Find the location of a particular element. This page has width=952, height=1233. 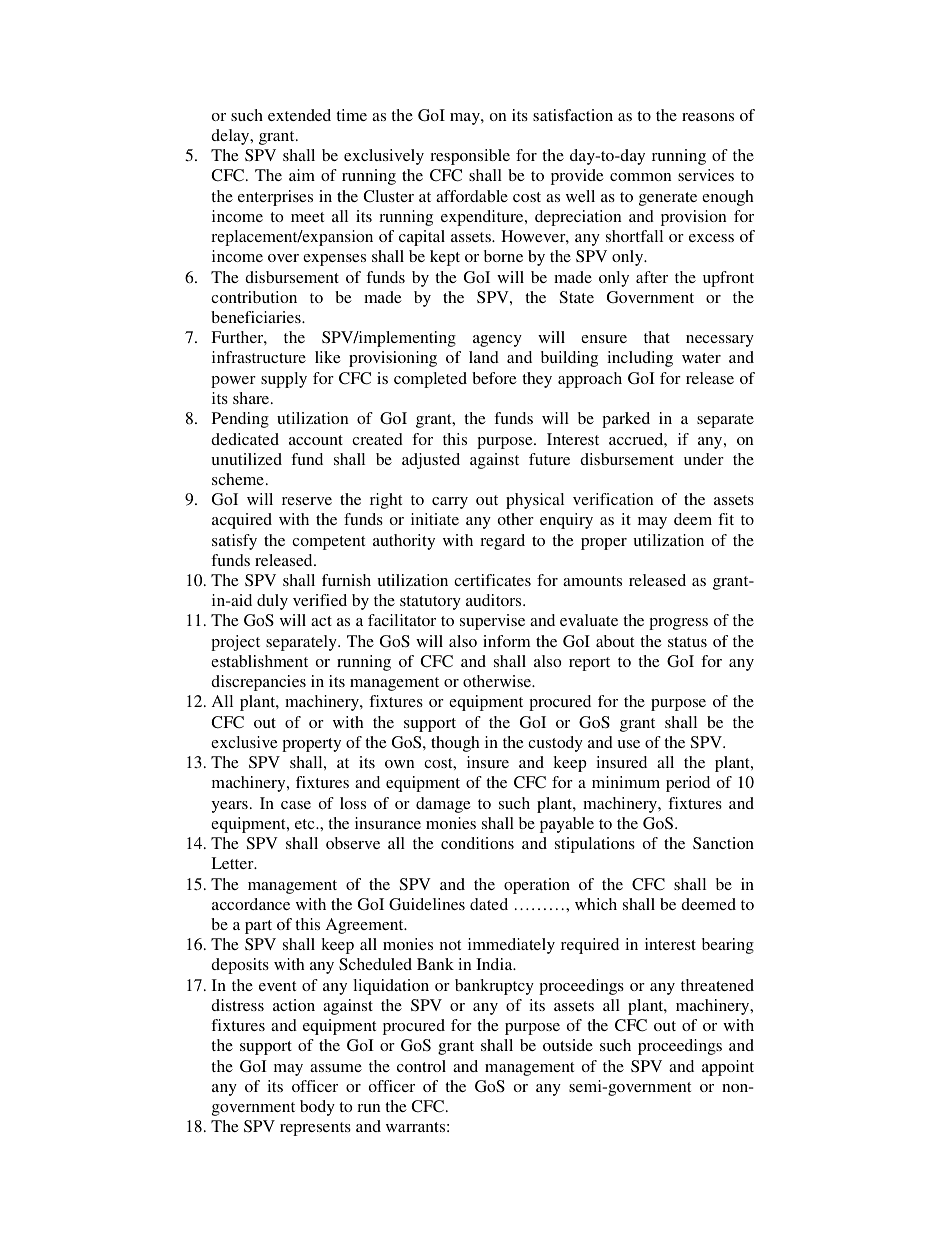

conditions is located at coordinates (477, 843).
